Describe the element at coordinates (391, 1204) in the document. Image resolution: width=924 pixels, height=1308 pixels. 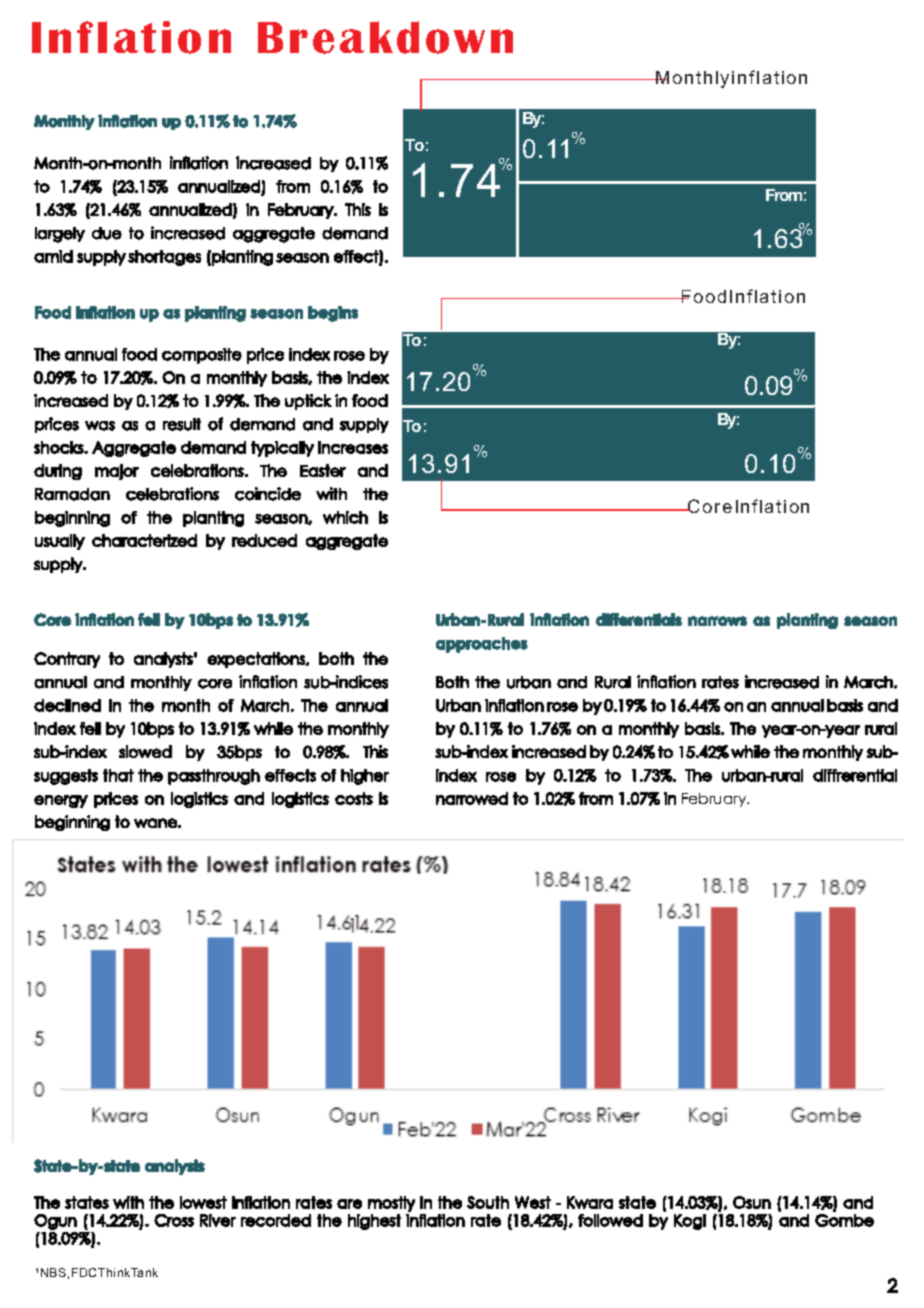
I see `mostly` at that location.
